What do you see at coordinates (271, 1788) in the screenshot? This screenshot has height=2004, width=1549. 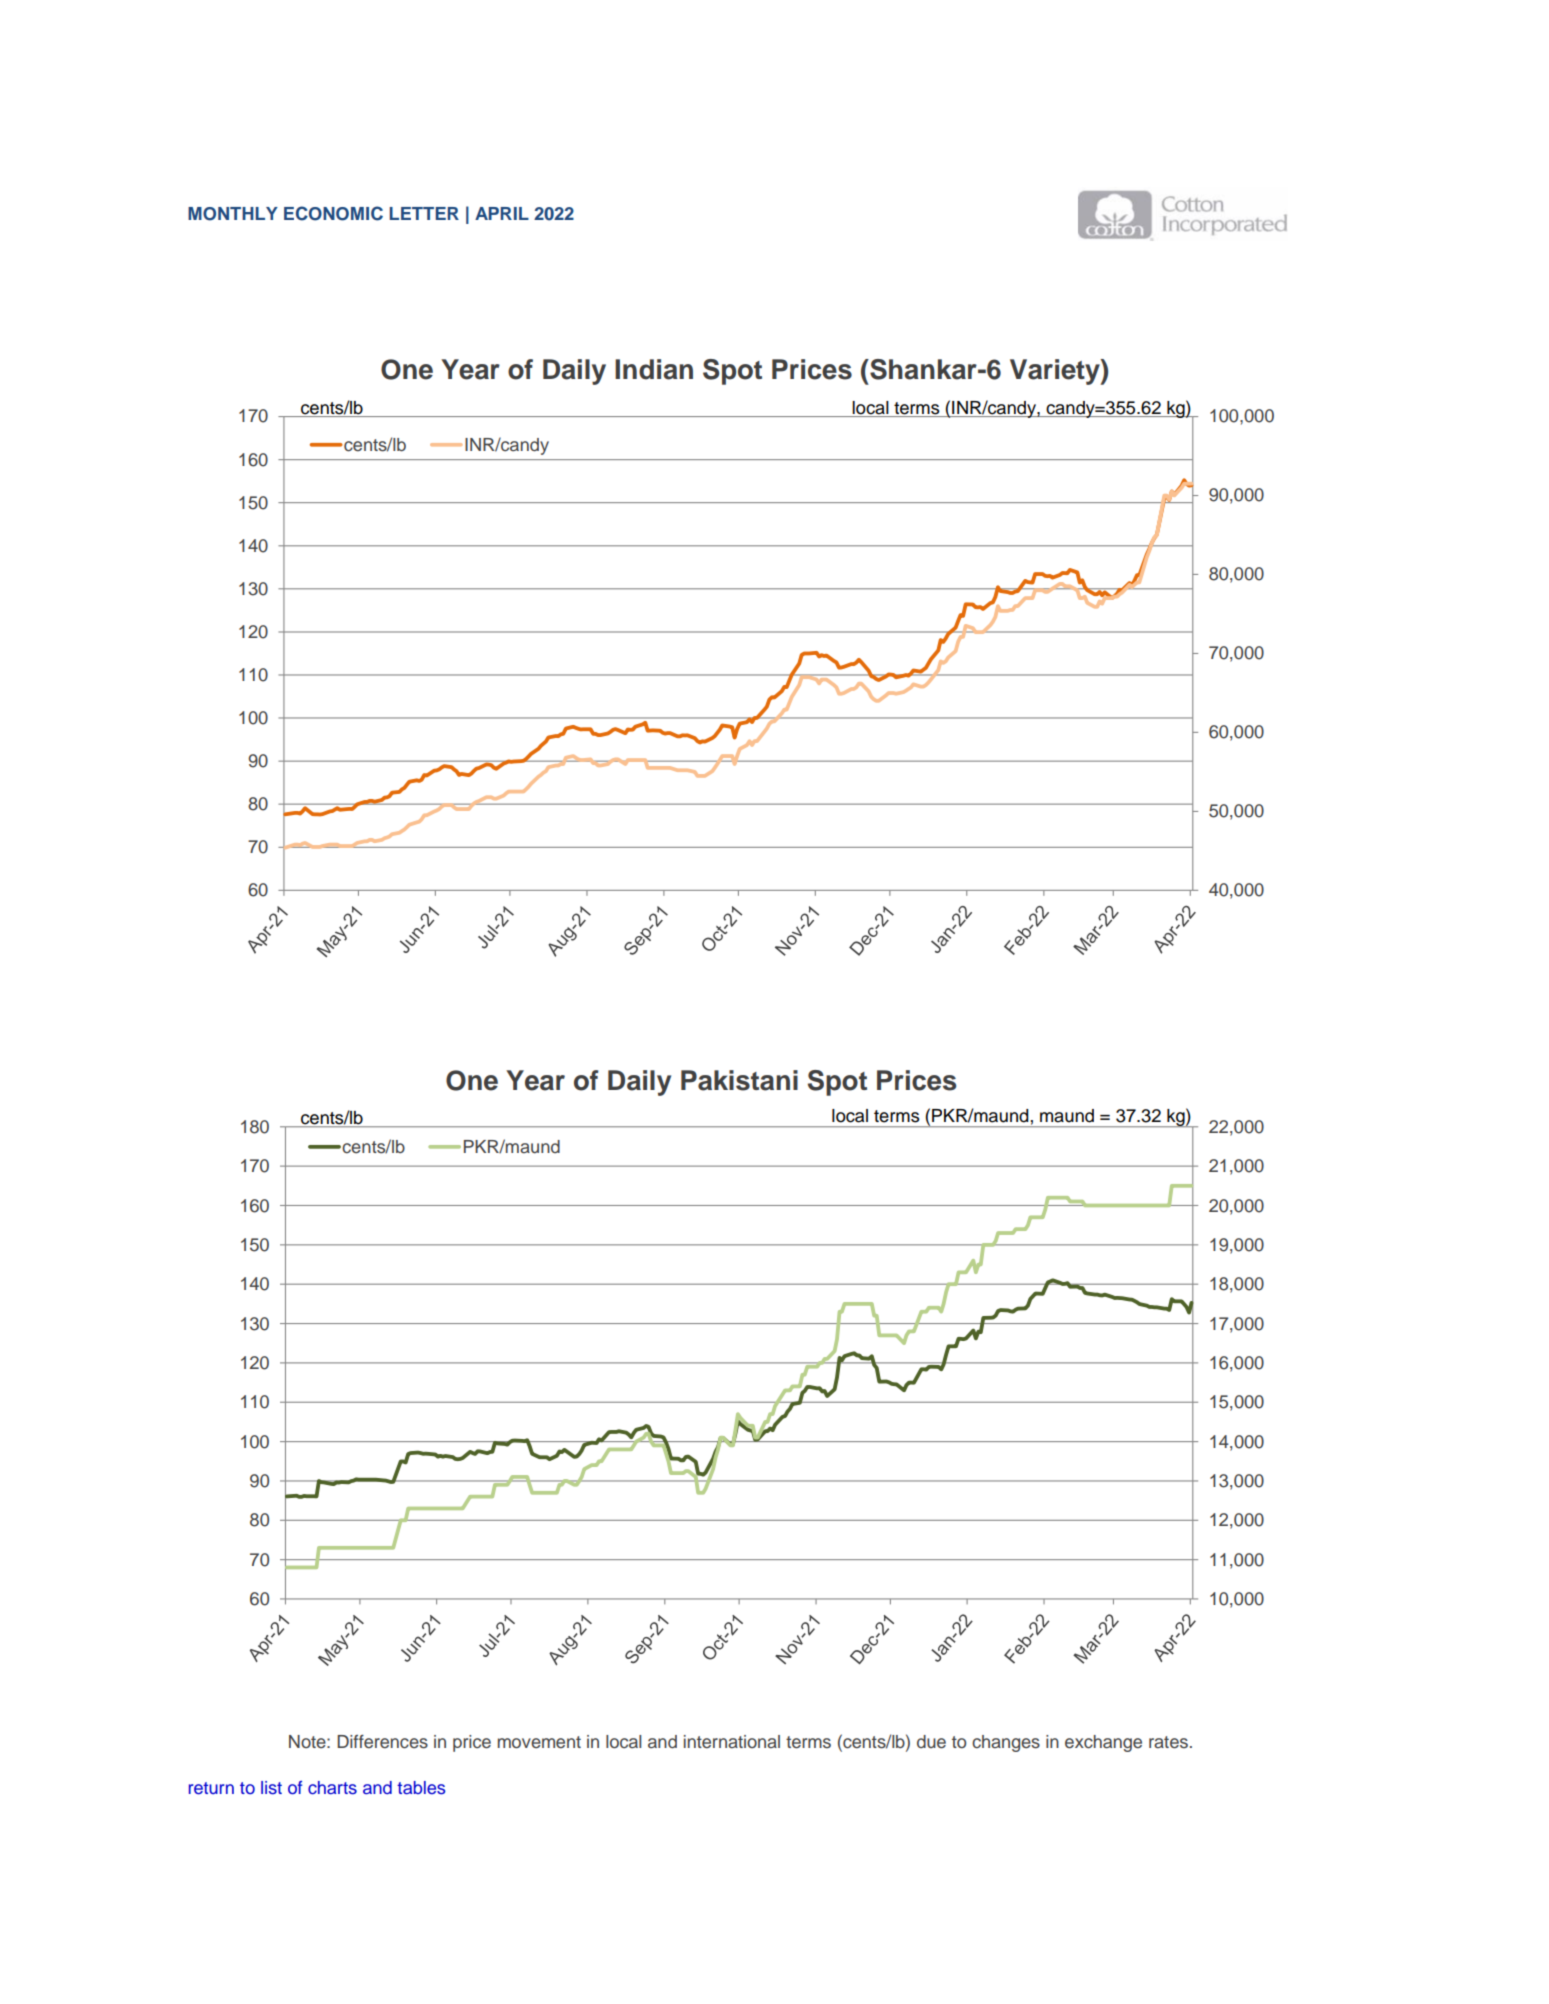 I see `list` at bounding box center [271, 1788].
